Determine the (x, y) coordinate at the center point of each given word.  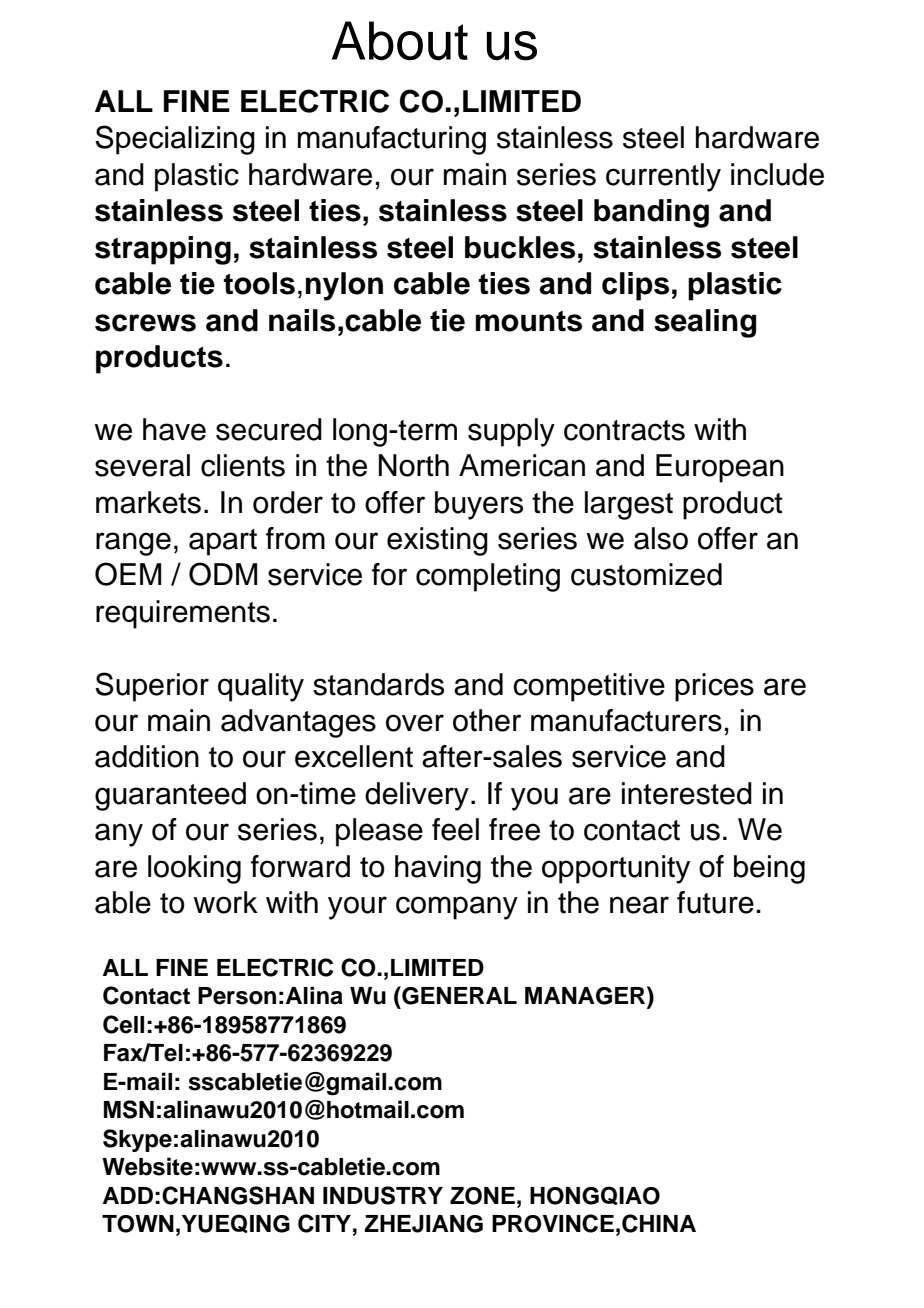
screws (145, 323)
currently (663, 177)
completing (488, 577)
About (400, 41)
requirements (183, 614)
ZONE (482, 1196)
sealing (705, 323)
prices (714, 687)
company (457, 908)
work (225, 902)
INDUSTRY (383, 1195)
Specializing (175, 140)
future (715, 902)
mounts (529, 321)
